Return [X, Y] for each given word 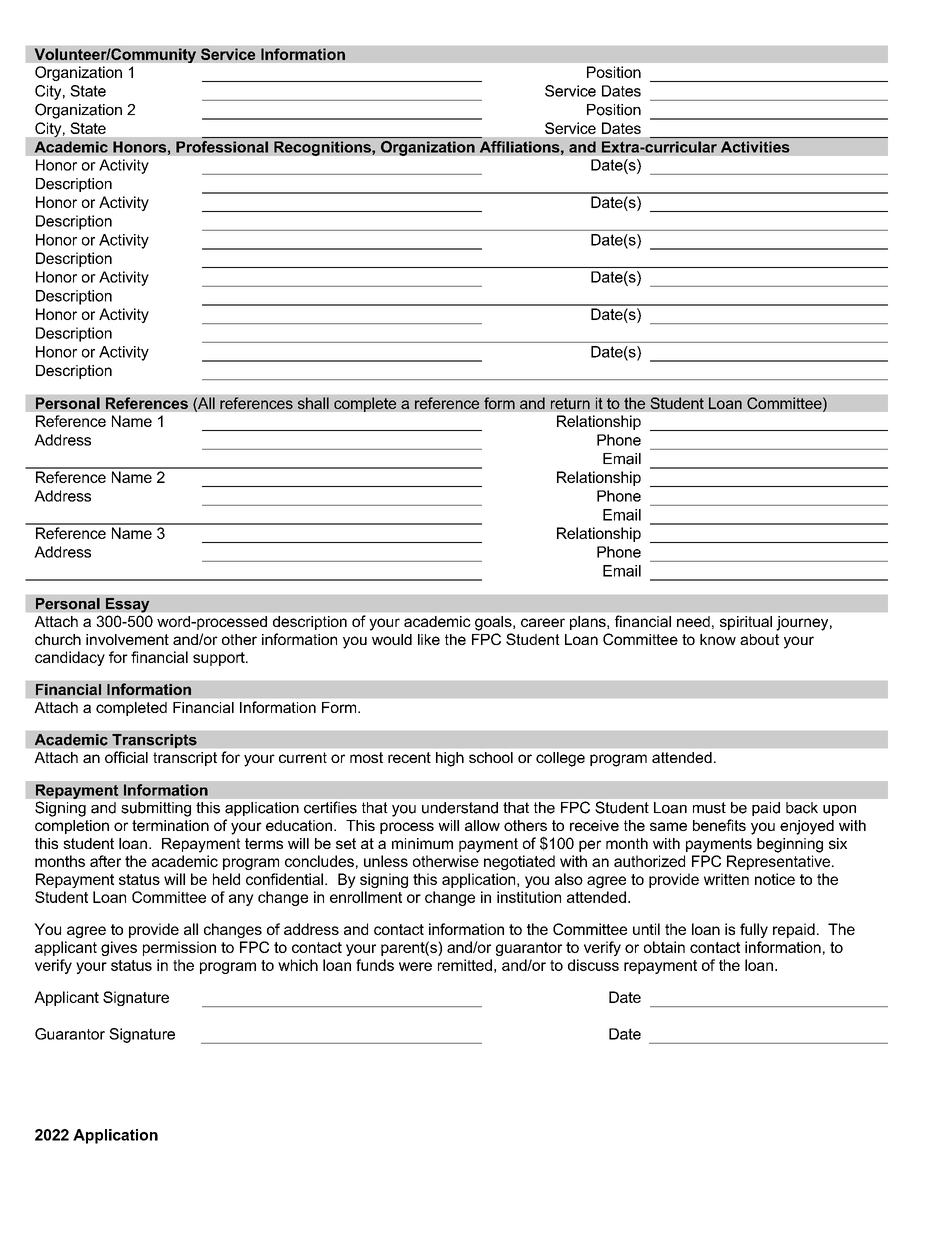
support [220, 659]
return [570, 404]
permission [179, 948]
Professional [222, 147]
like [429, 639]
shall [313, 403]
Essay [127, 605]
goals [494, 623]
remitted [465, 965]
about [759, 639]
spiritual [746, 623]
